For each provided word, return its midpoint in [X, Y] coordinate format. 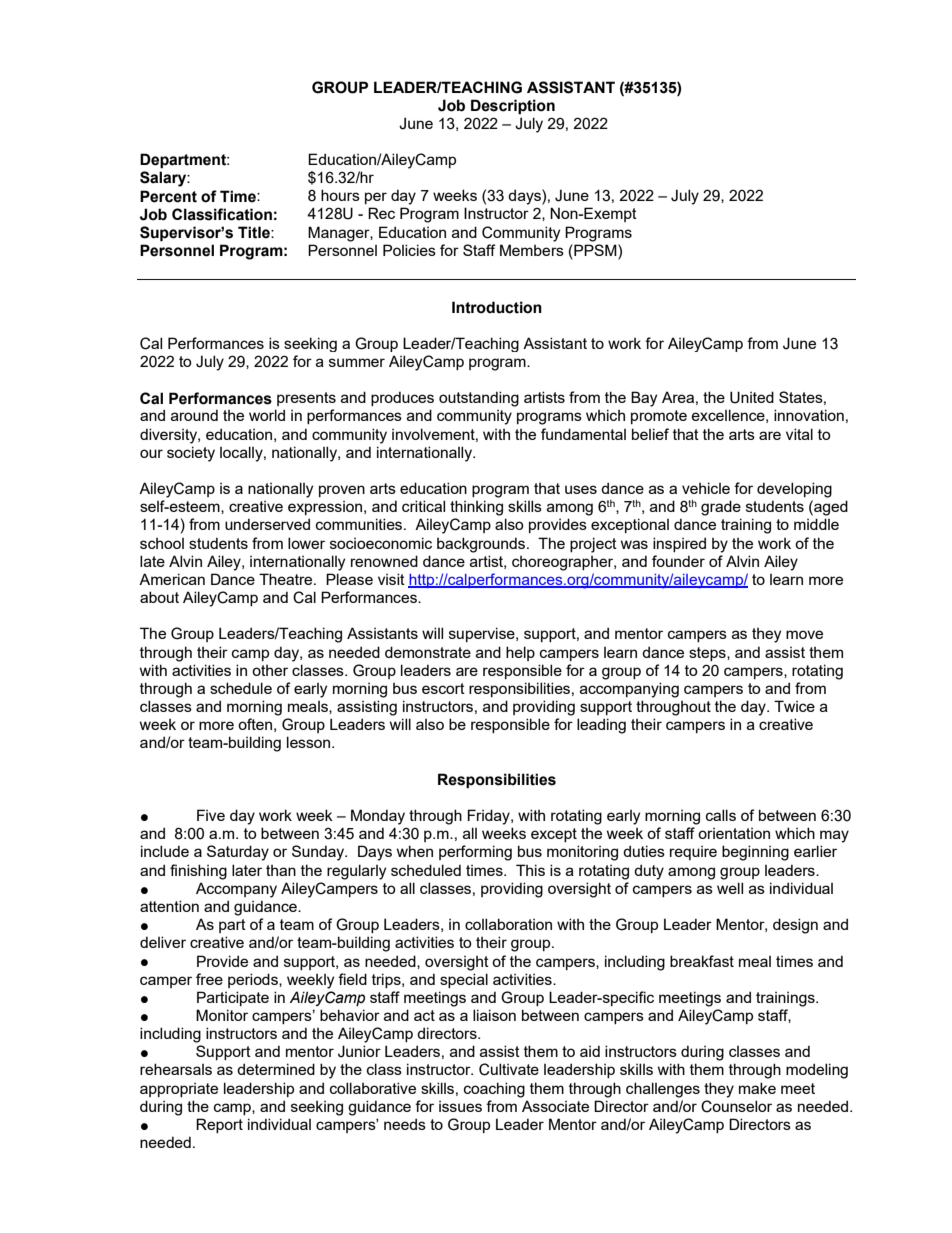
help [520, 653]
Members [532, 250]
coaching [494, 1090]
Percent [168, 196]
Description [513, 107]
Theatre [287, 579]
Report [219, 1125]
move [804, 634]
